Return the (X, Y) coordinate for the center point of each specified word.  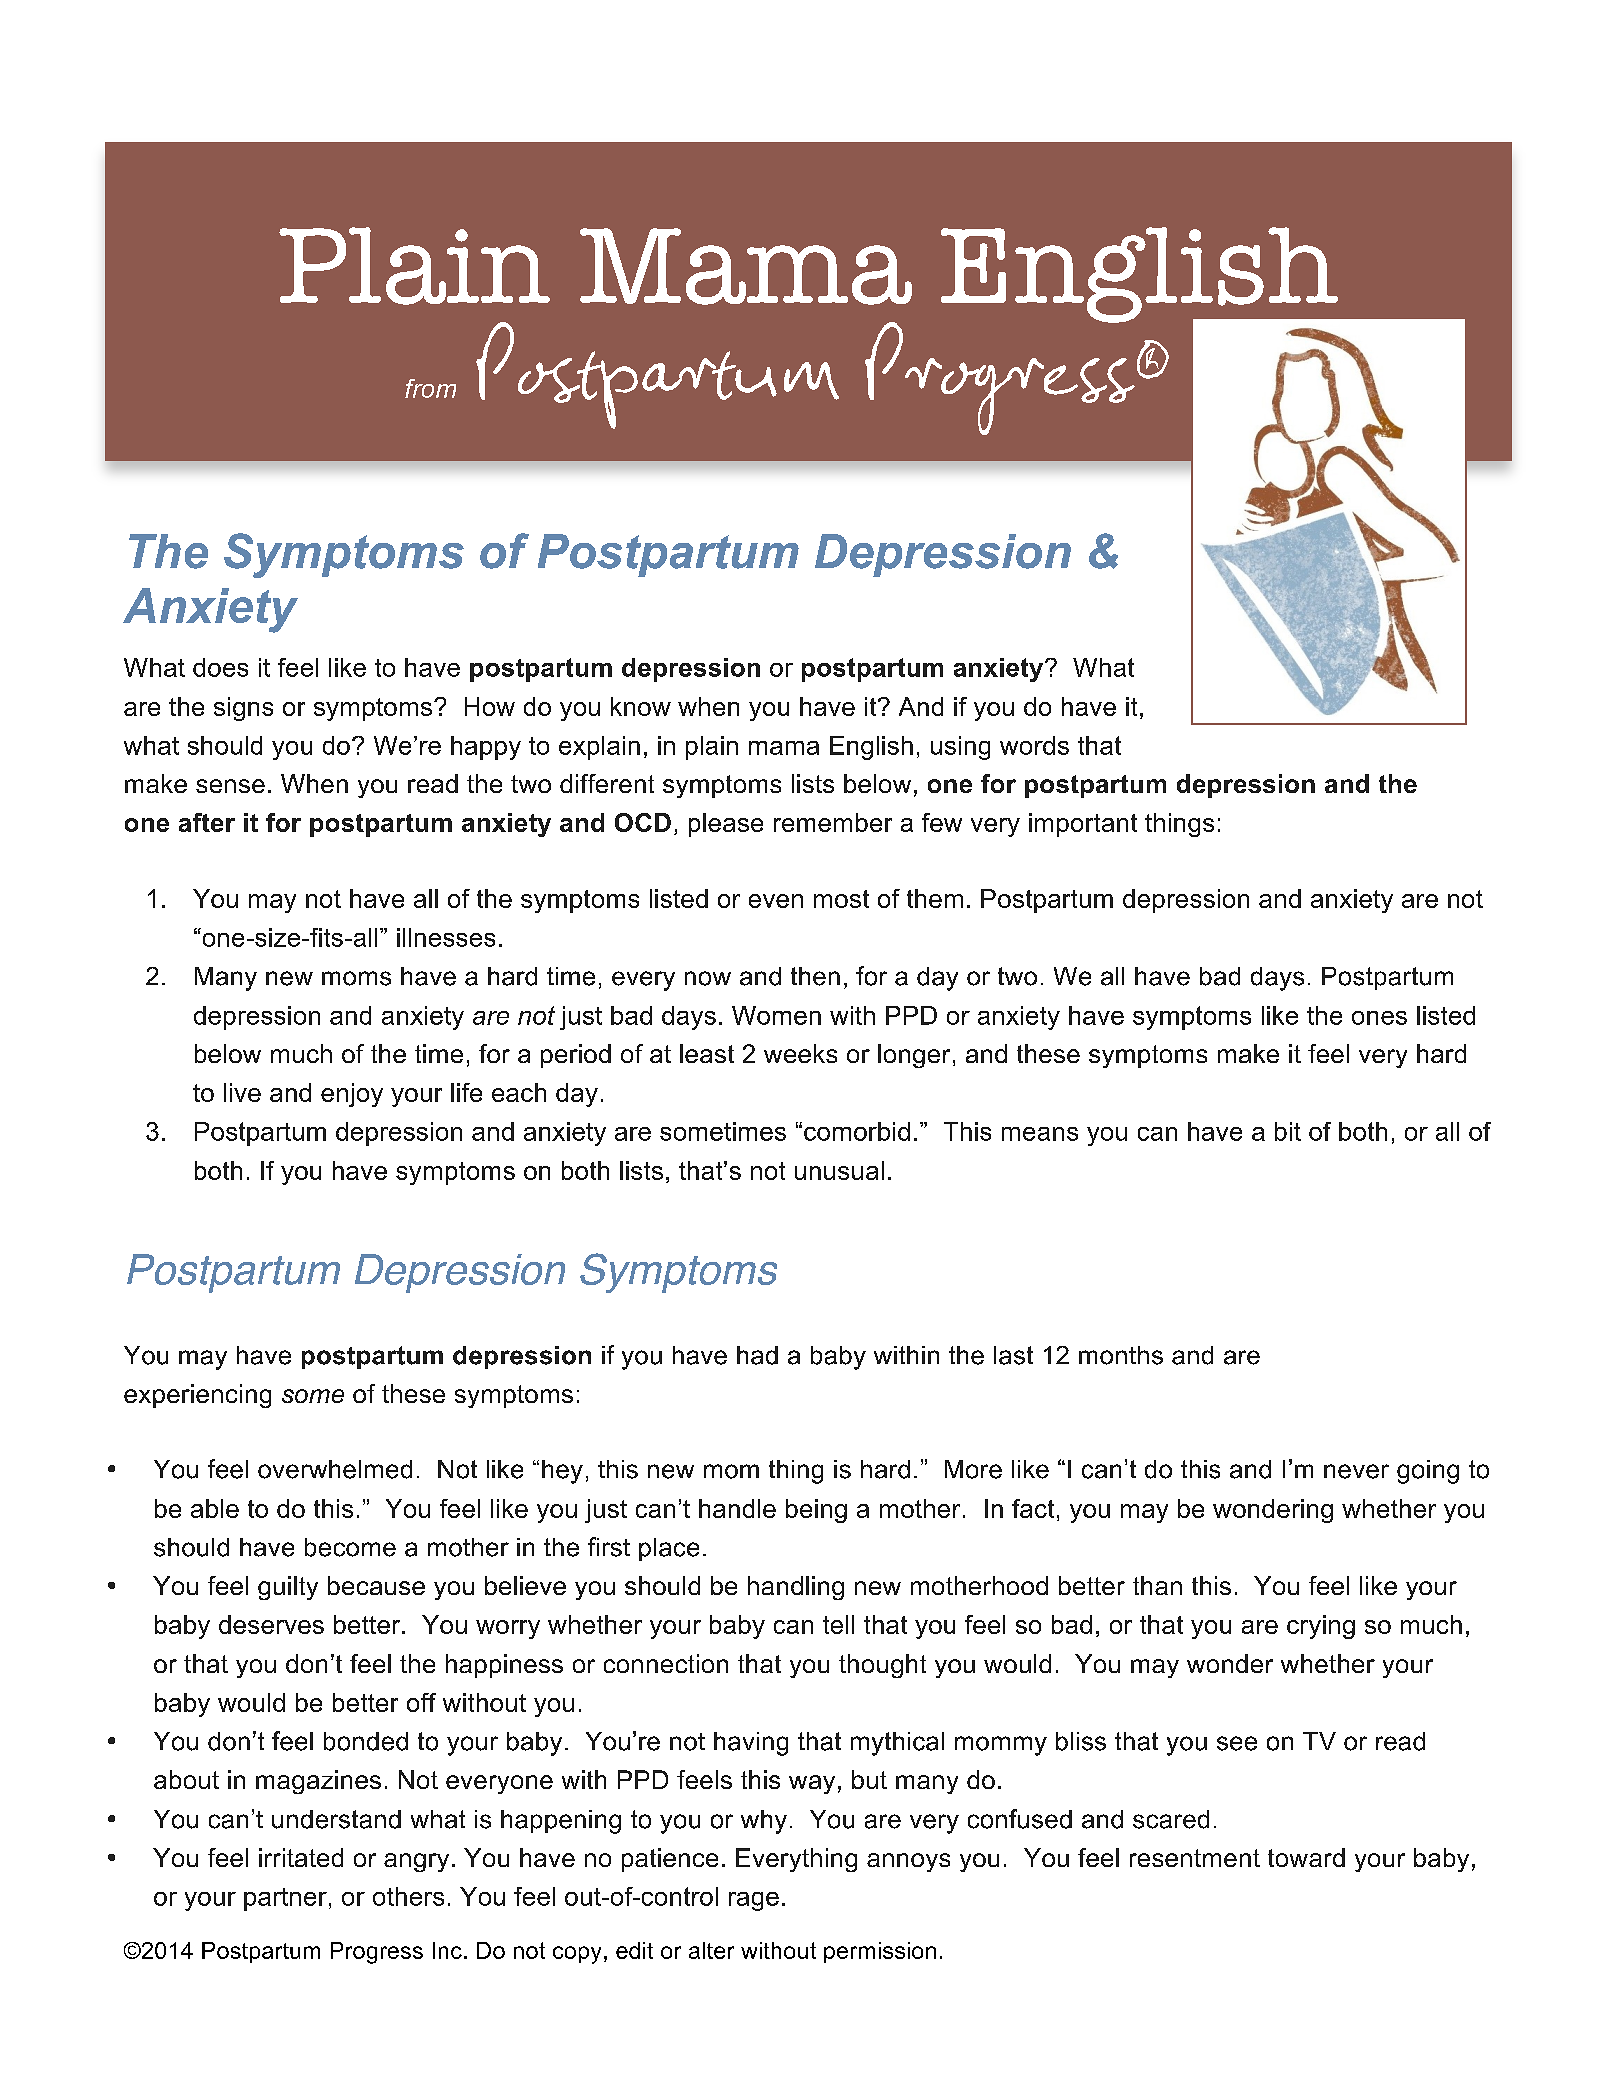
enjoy (352, 1095)
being (816, 1511)
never (1356, 1471)
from (430, 388)
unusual (839, 1170)
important (1083, 825)
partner (285, 1899)
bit (1288, 1131)
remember (833, 822)
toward (1306, 1857)
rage (754, 1901)
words (1034, 745)
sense (230, 786)
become (350, 1547)
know (641, 706)
